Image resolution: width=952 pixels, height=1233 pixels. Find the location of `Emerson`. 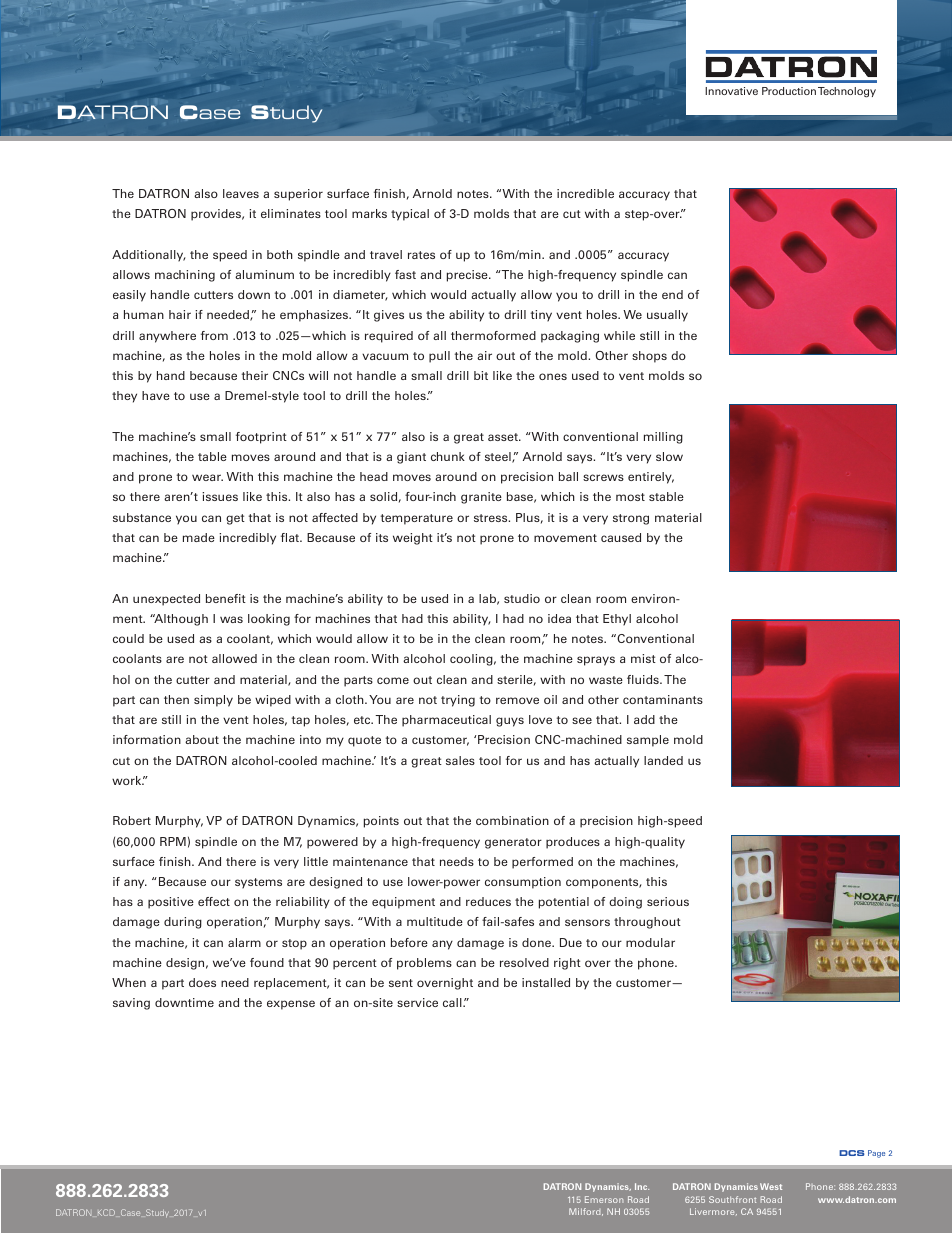

Emerson is located at coordinates (604, 1199).
